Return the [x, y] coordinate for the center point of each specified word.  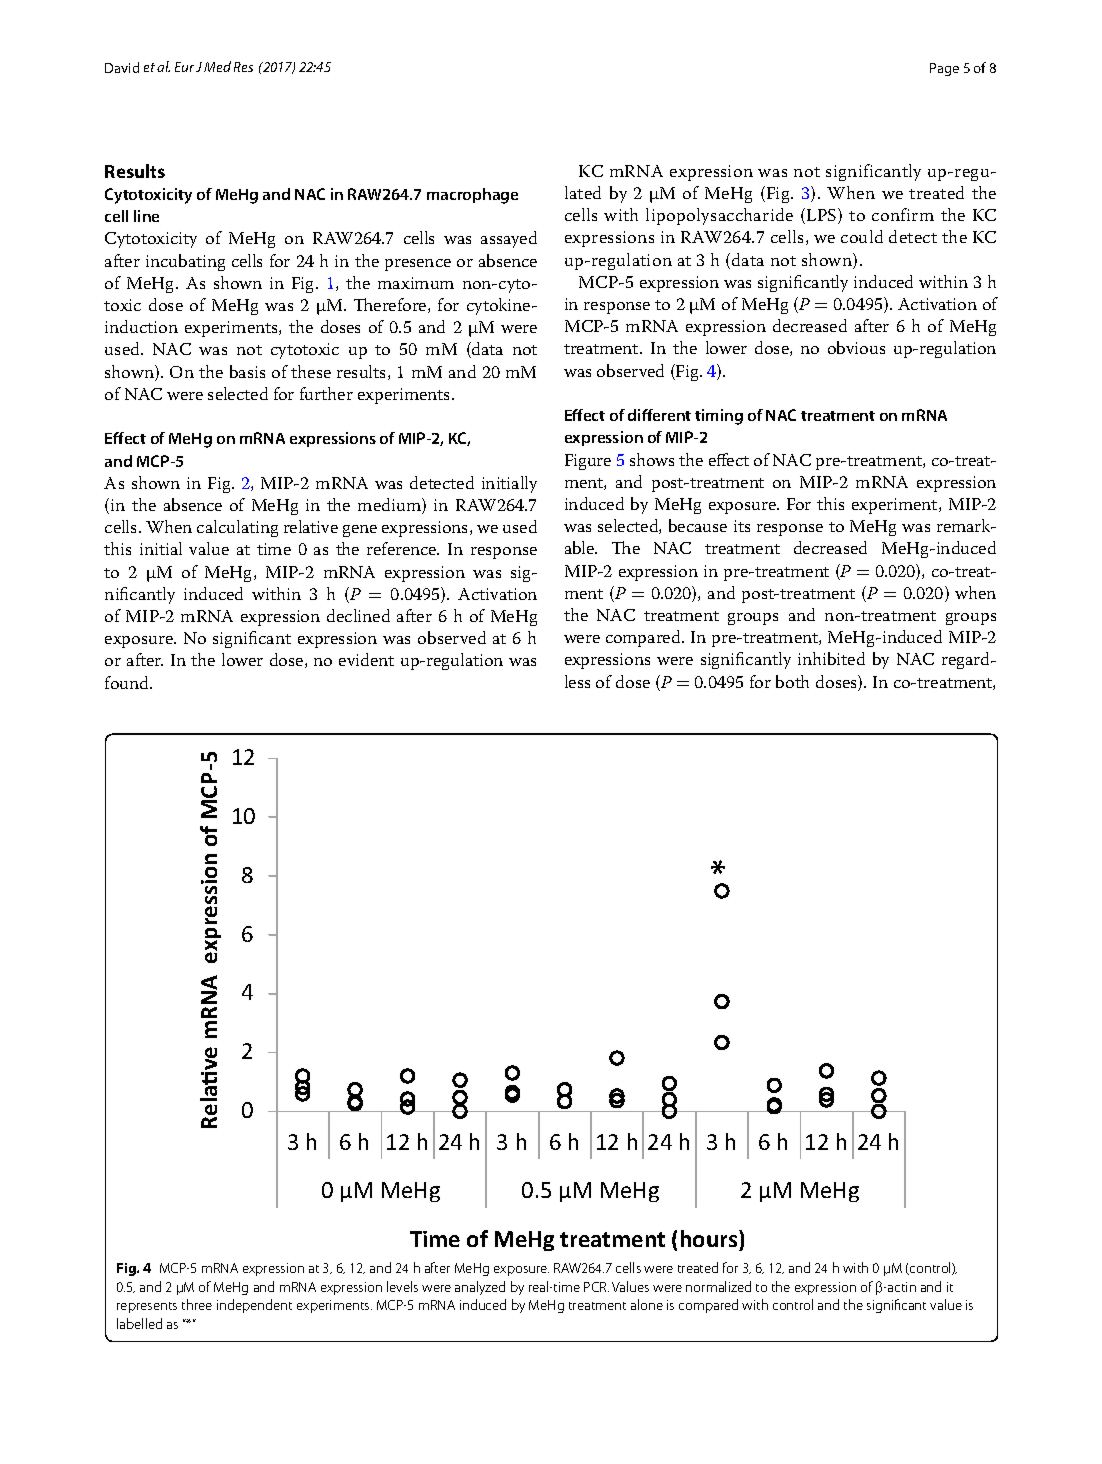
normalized [718, 1286]
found [128, 682]
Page [944, 69]
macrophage [472, 196]
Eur [184, 67]
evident [366, 659]
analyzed [480, 1288]
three [197, 1304]
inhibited [831, 658]
